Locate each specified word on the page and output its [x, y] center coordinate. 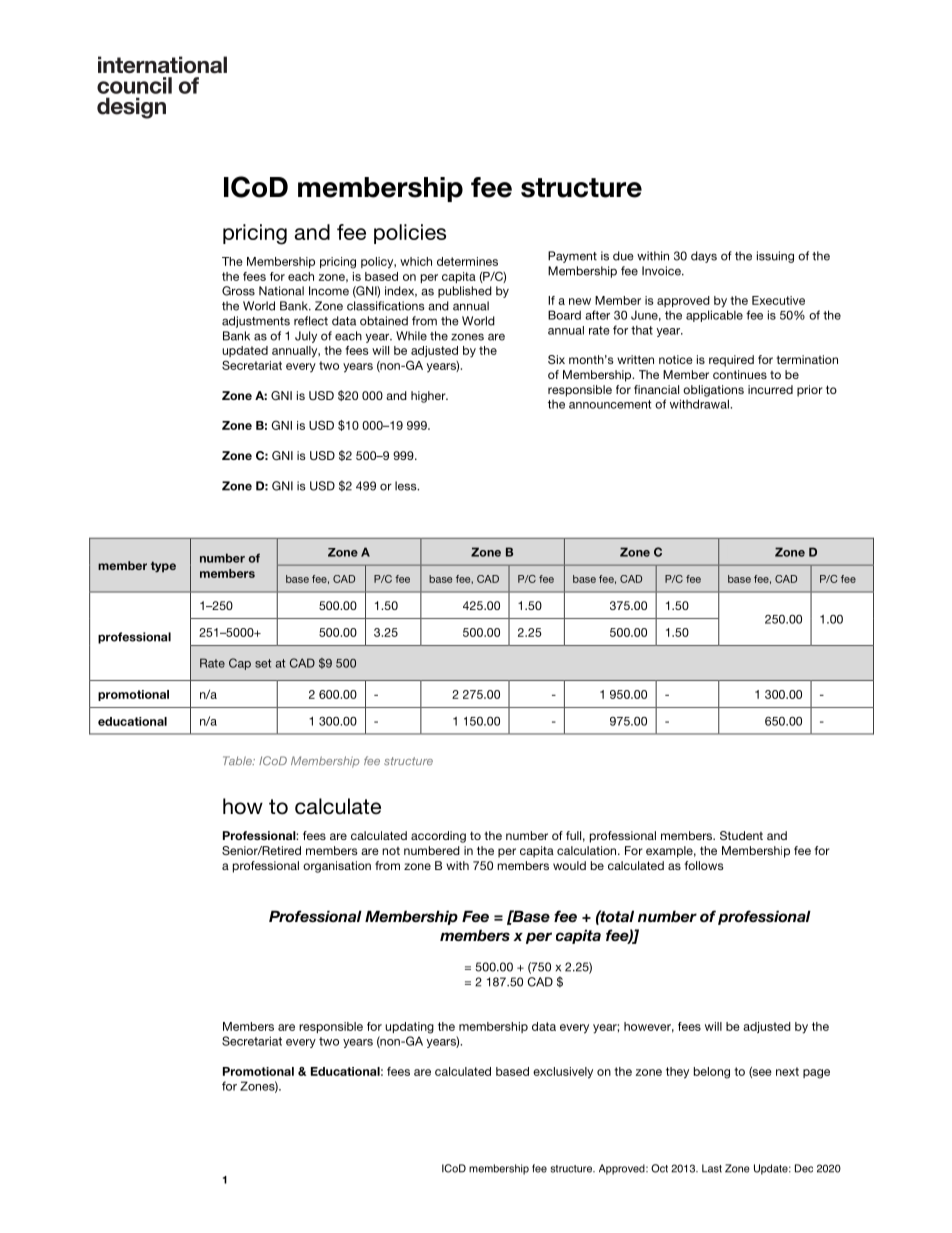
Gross [238, 291]
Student [741, 835]
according [438, 837]
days [704, 257]
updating [409, 1028]
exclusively [563, 1073]
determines [467, 261]
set [263, 663]
